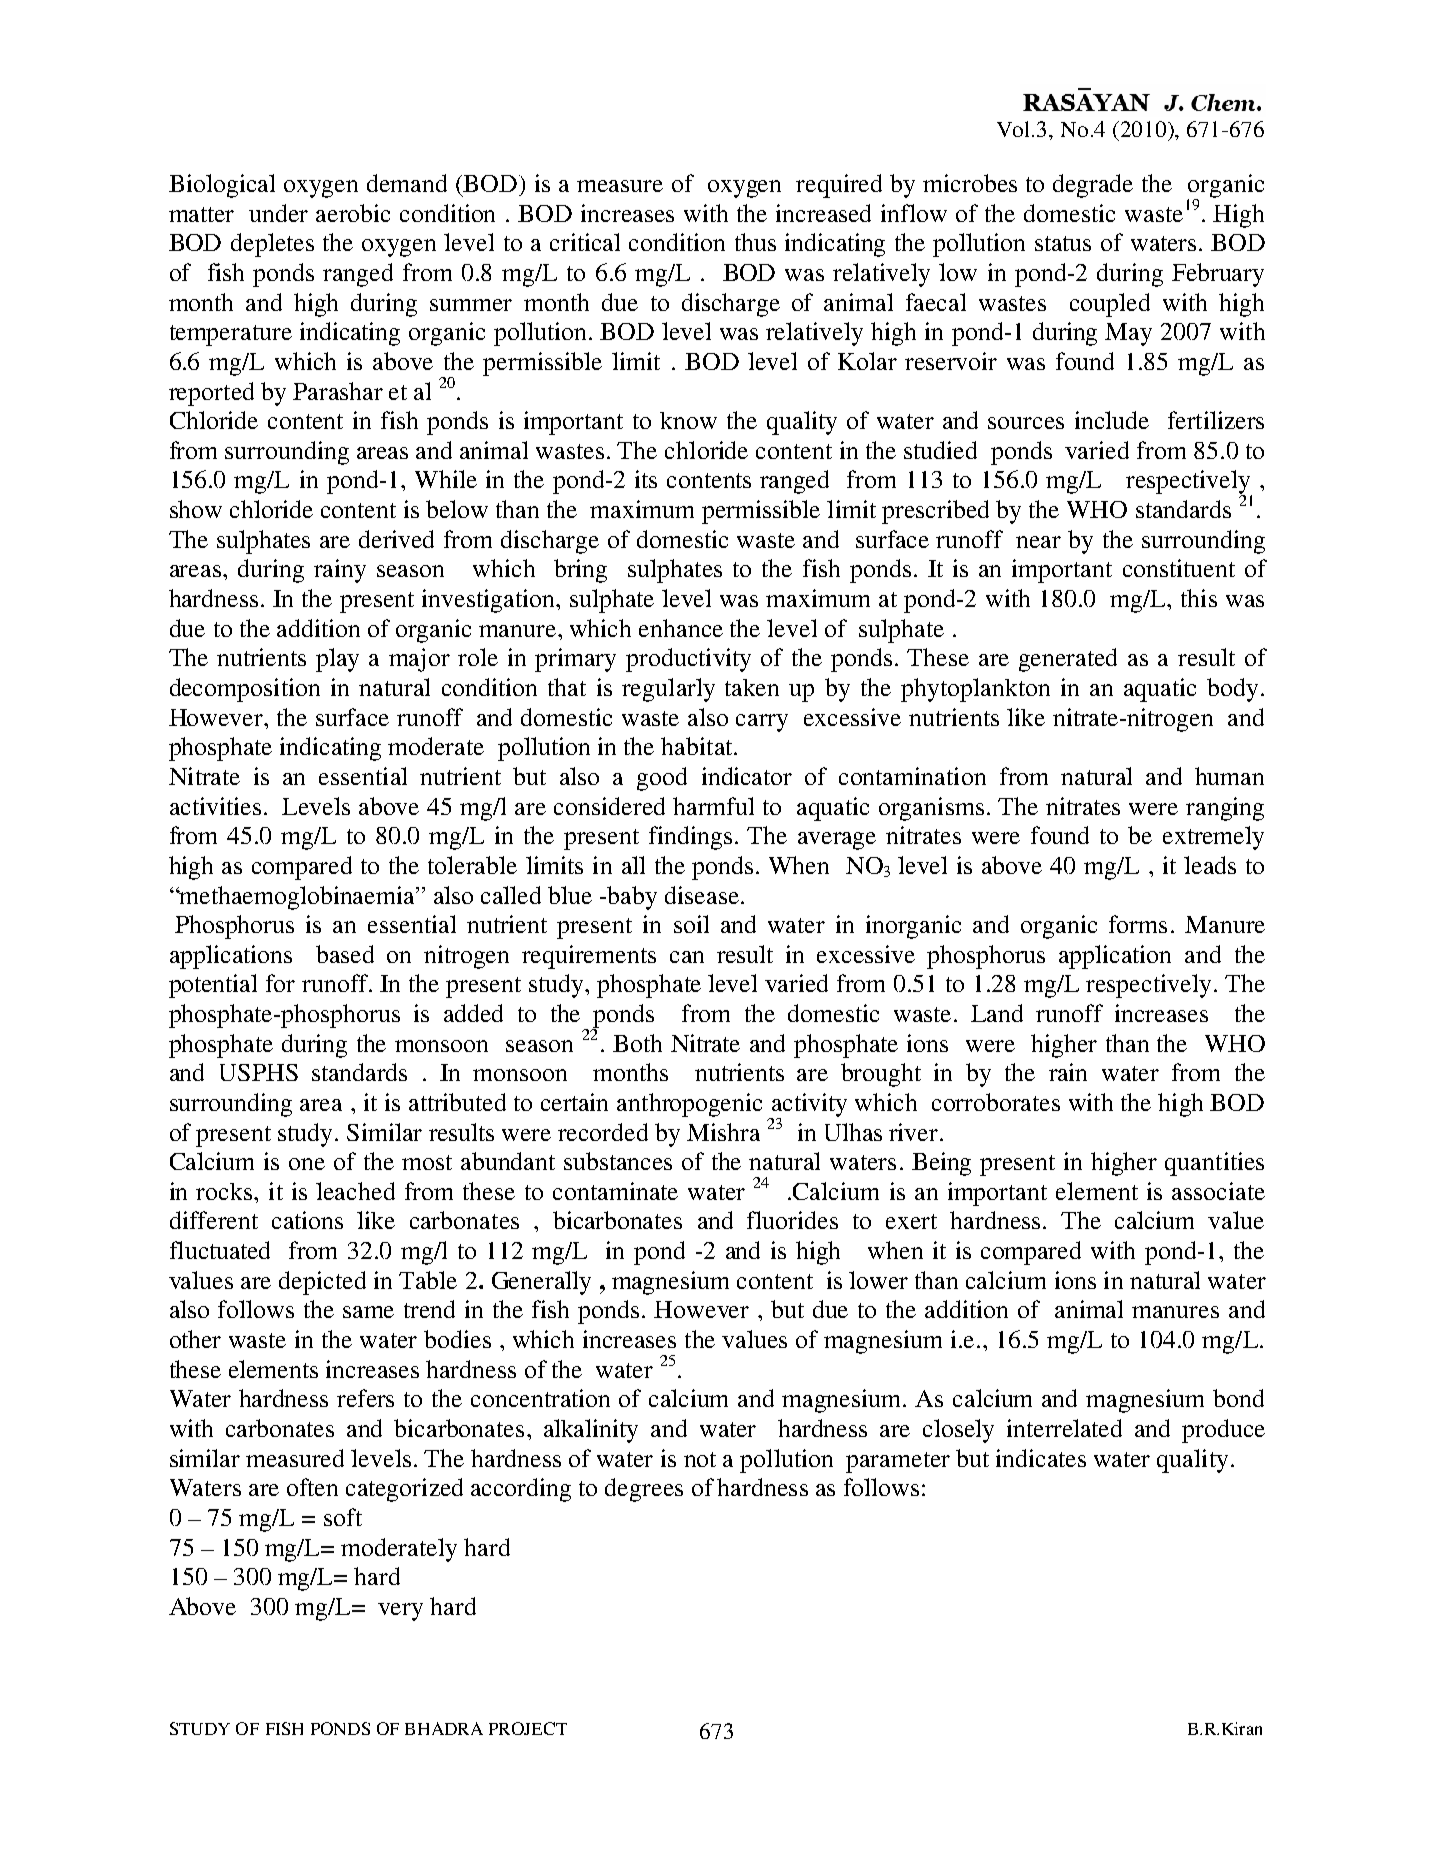 Image resolution: width=1434 pixels, height=1856 pixels. What do you see at coordinates (353, 213) in the screenshot?
I see `aerobic` at bounding box center [353, 213].
